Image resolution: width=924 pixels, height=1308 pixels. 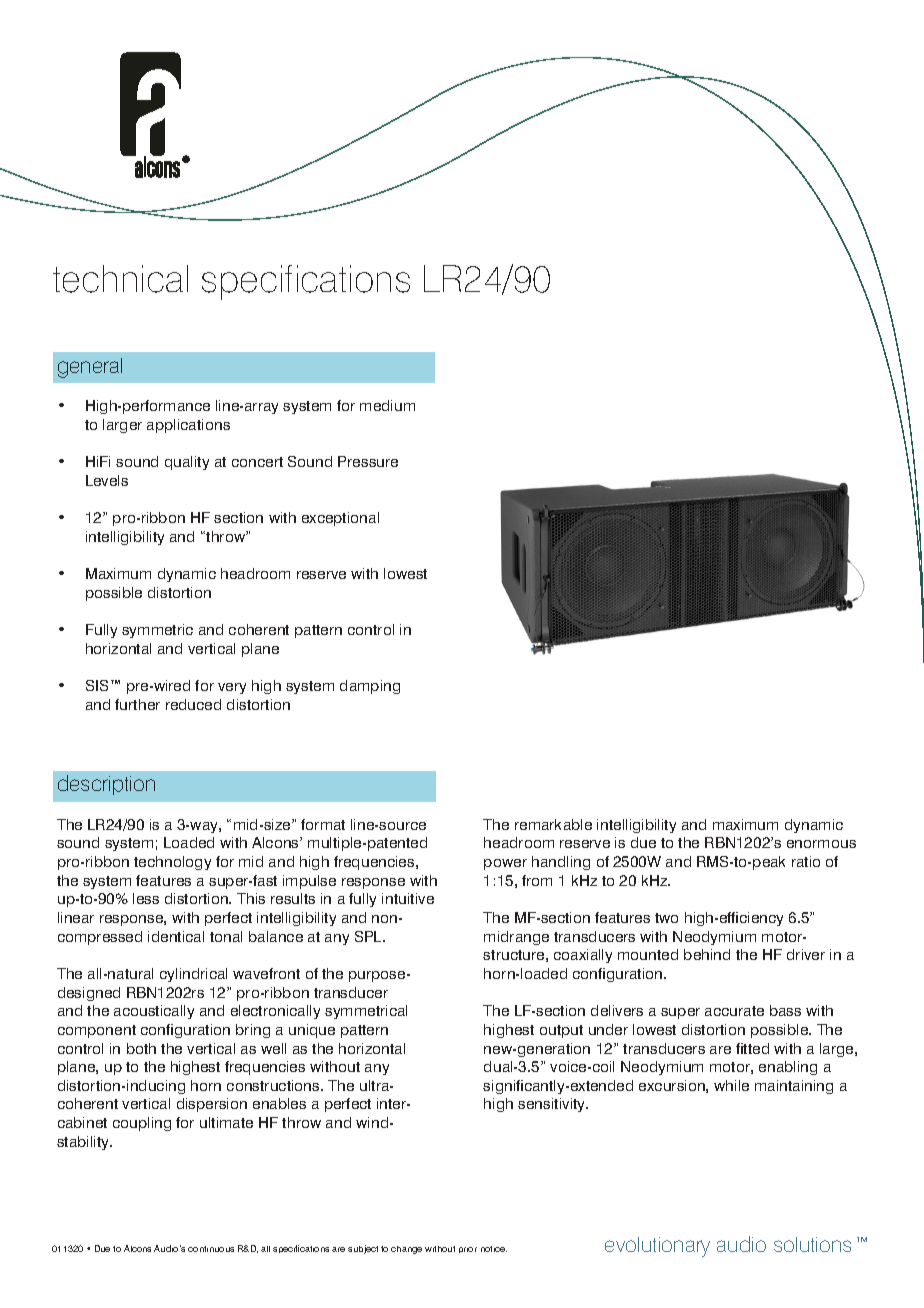 What do you see at coordinates (120, 279) in the document?
I see `technical` at bounding box center [120, 279].
